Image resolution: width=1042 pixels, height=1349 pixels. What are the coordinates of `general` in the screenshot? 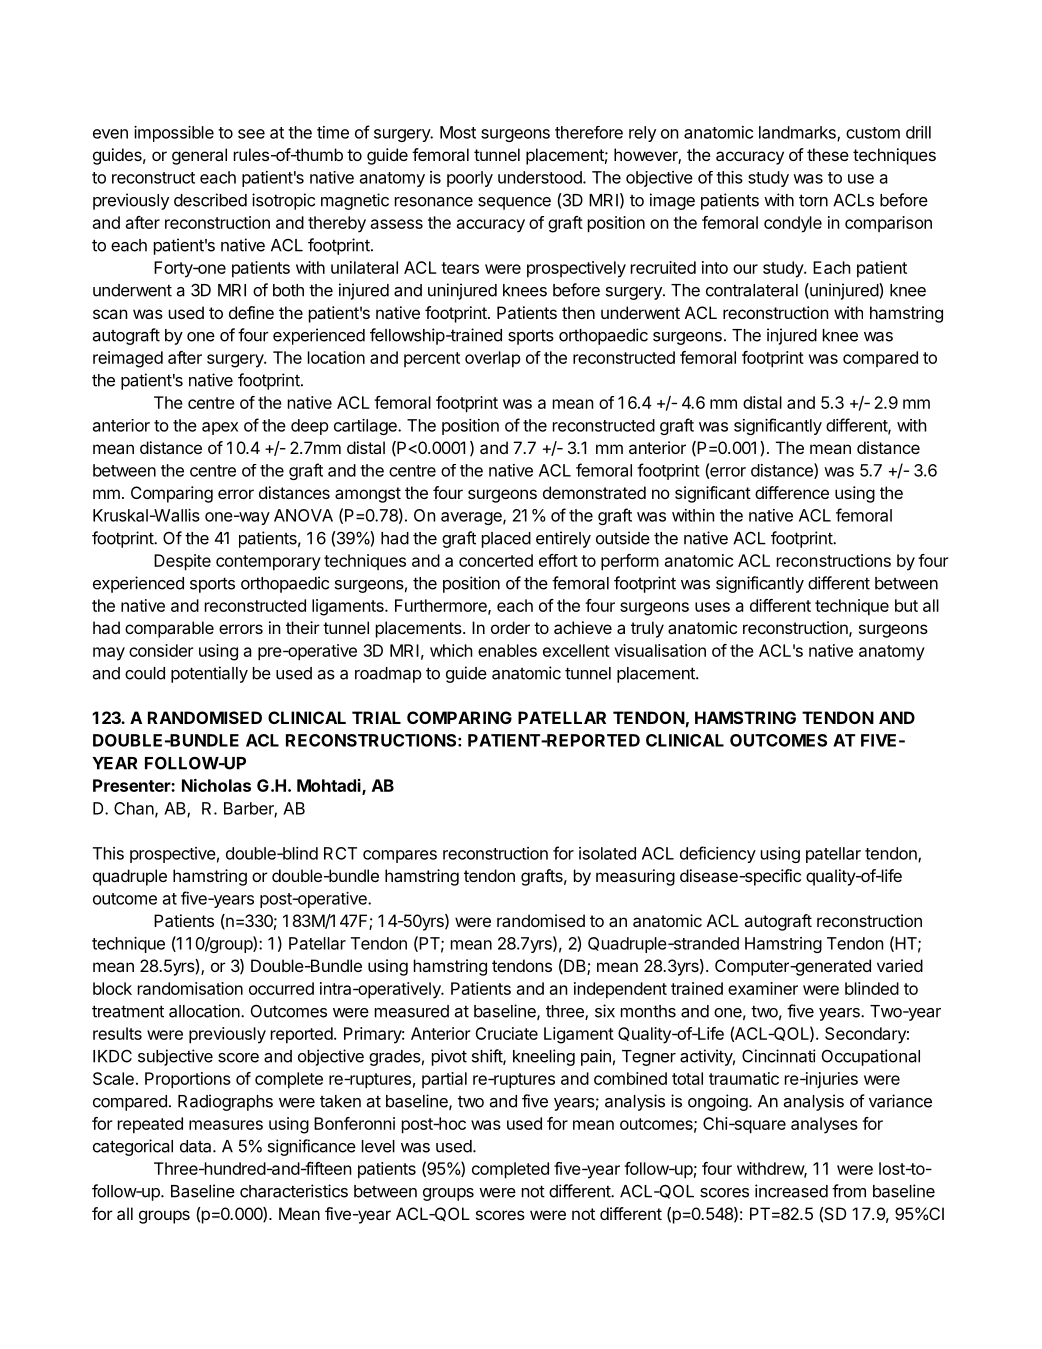 It's located at (199, 156).
